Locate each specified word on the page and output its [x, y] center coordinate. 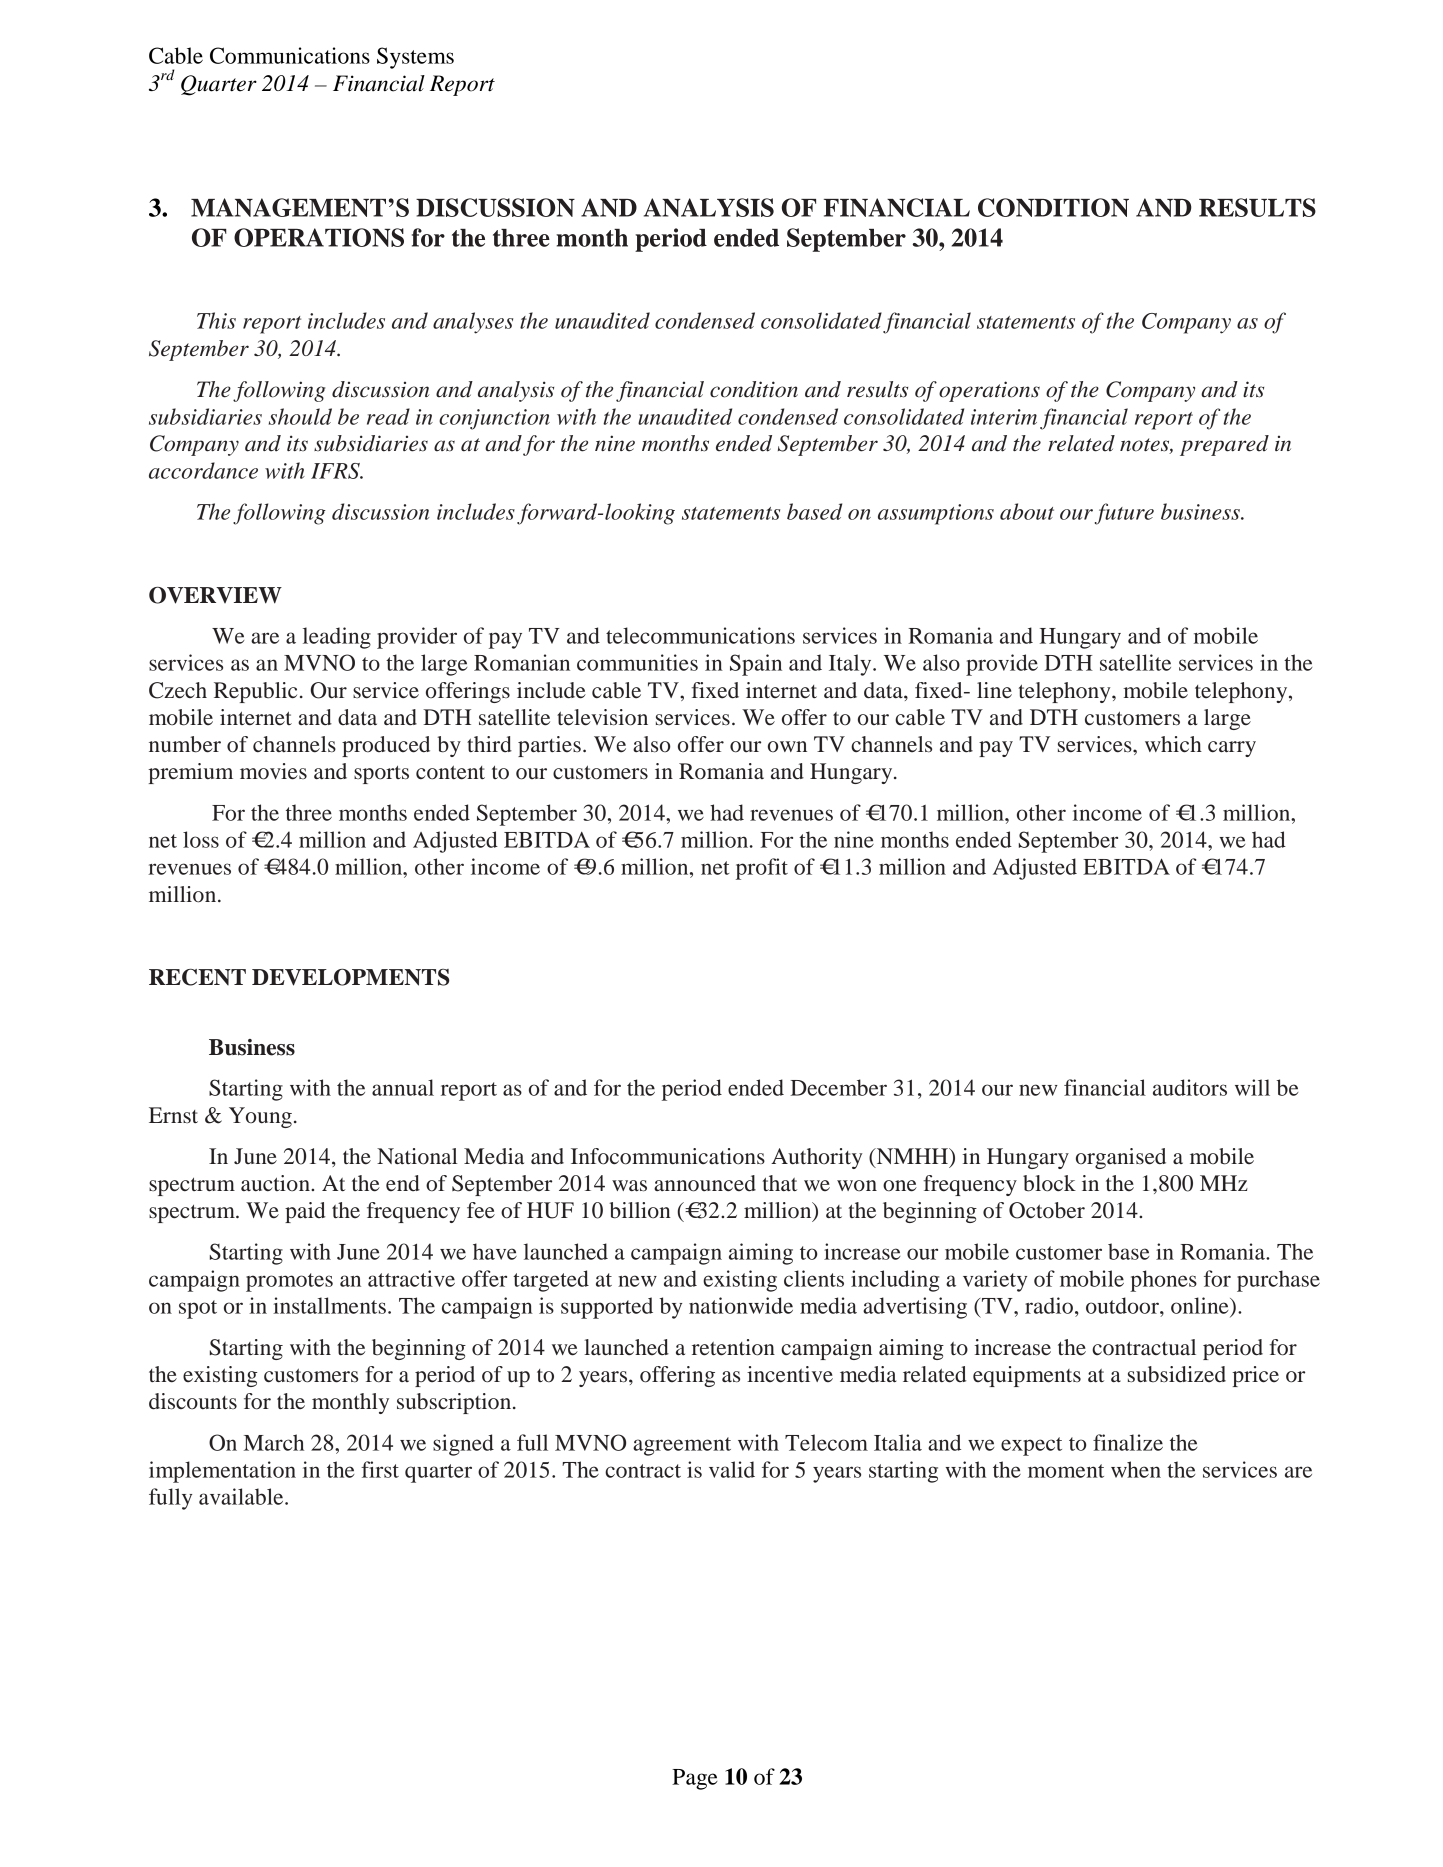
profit [762, 869]
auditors [1190, 1087]
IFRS [336, 471]
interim [1004, 417]
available [242, 1496]
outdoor [1123, 1305]
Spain [756, 665]
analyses [473, 323]
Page [695, 1779]
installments [329, 1305]
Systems [415, 58]
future [1124, 514]
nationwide [741, 1305]
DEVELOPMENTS [350, 977]
